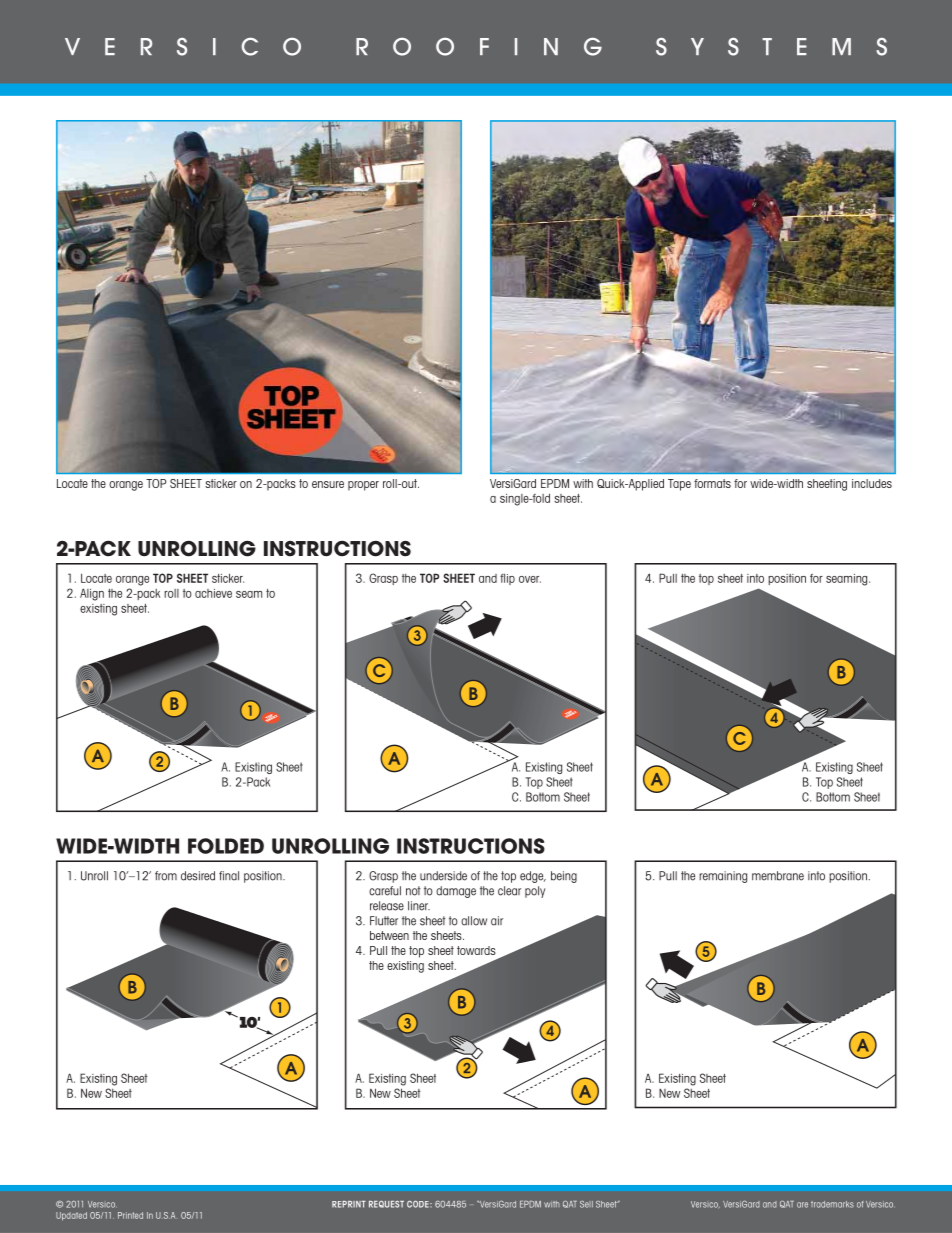 The height and width of the image is (1233, 952). I want to click on ensure, so click(328, 484).
